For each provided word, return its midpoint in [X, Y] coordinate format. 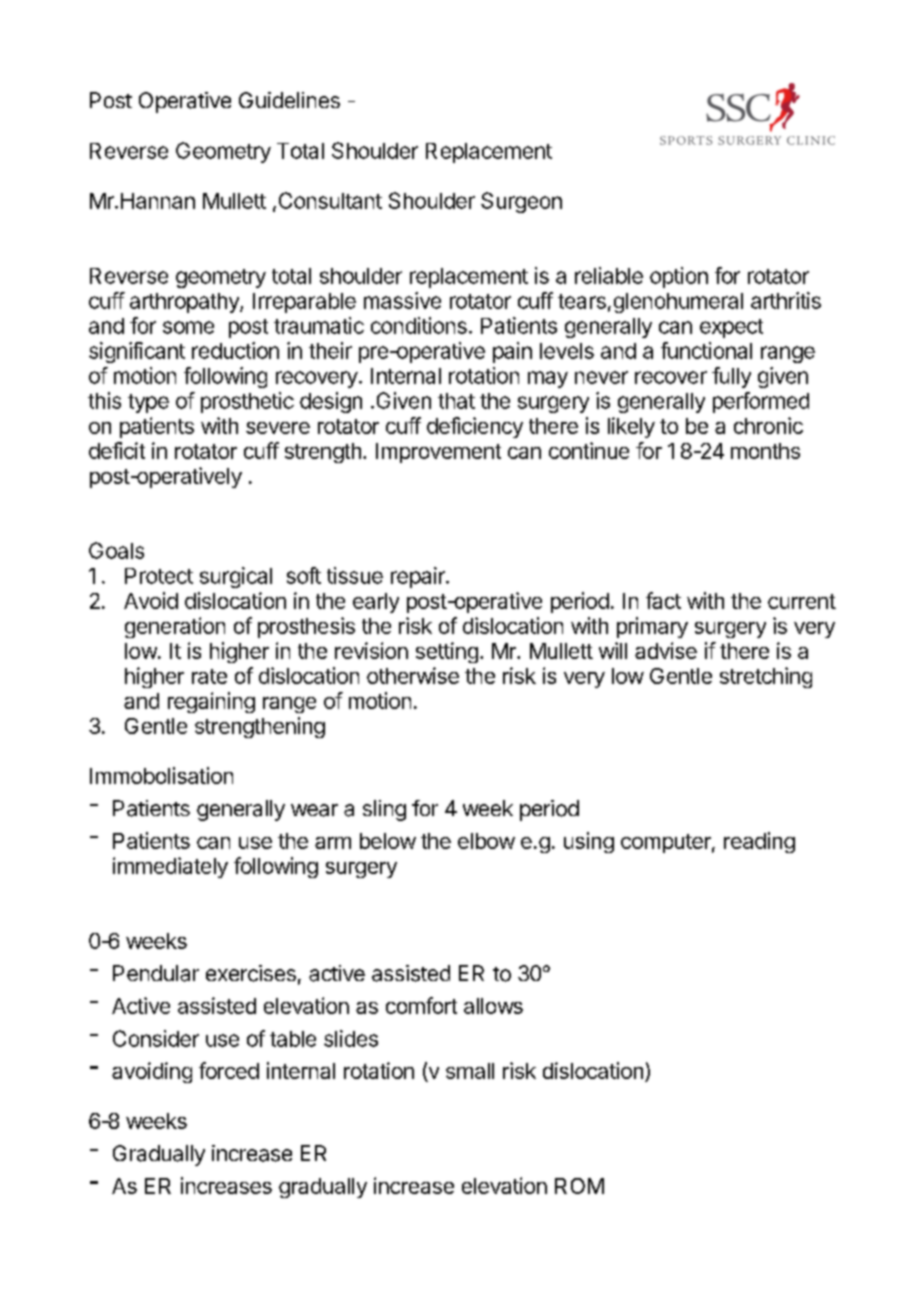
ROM [579, 1186]
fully [731, 377]
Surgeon [521, 202]
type [148, 403]
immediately [170, 867]
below [388, 841]
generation [175, 627]
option [679, 277]
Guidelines [289, 100]
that [456, 401]
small [470, 1071]
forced [229, 1070]
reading [759, 842]
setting [447, 652]
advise [666, 650]
